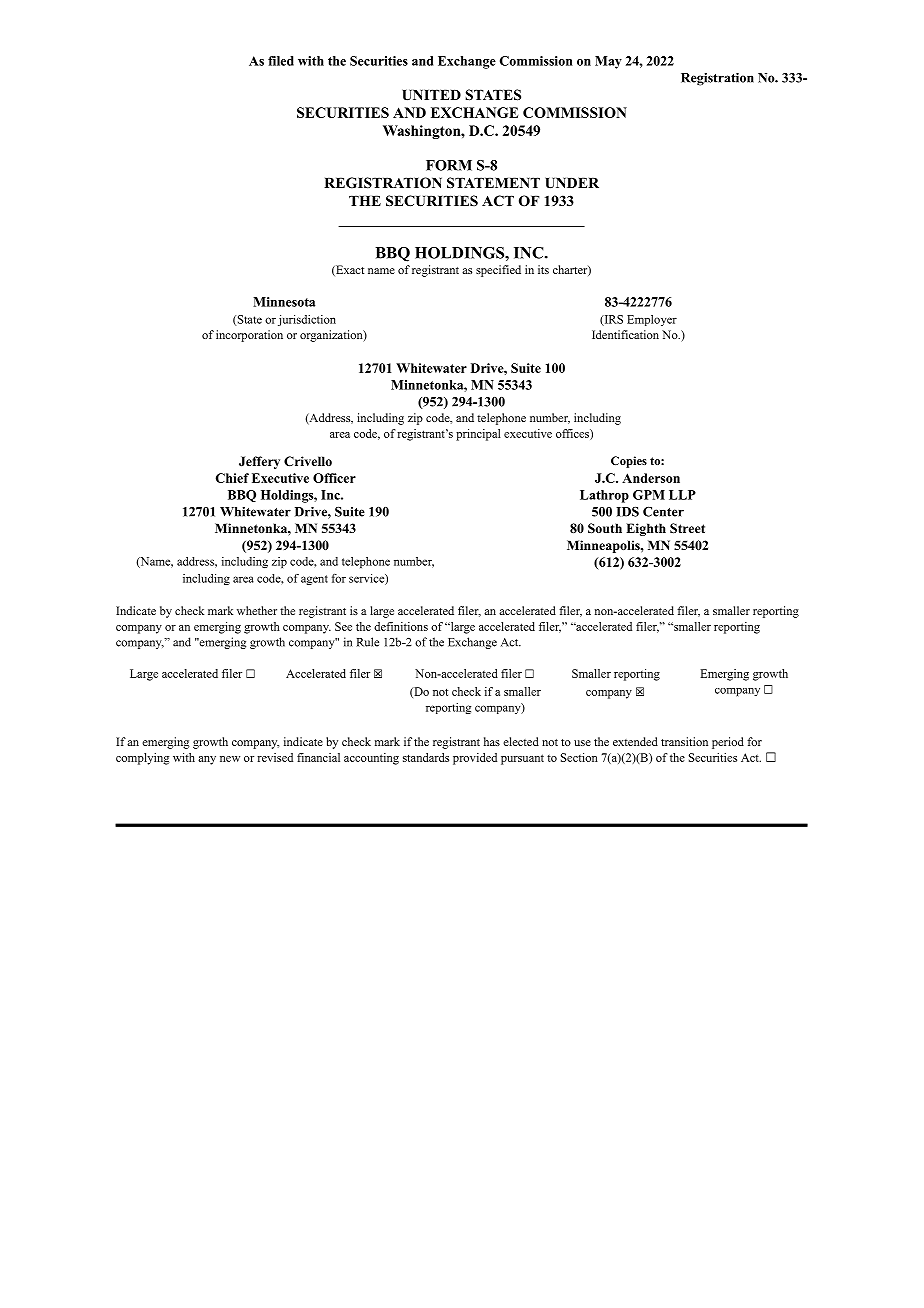 The height and width of the screenshot is (1308, 924). Describe the element at coordinates (652, 320) in the screenshot. I see `Employer` at that location.
